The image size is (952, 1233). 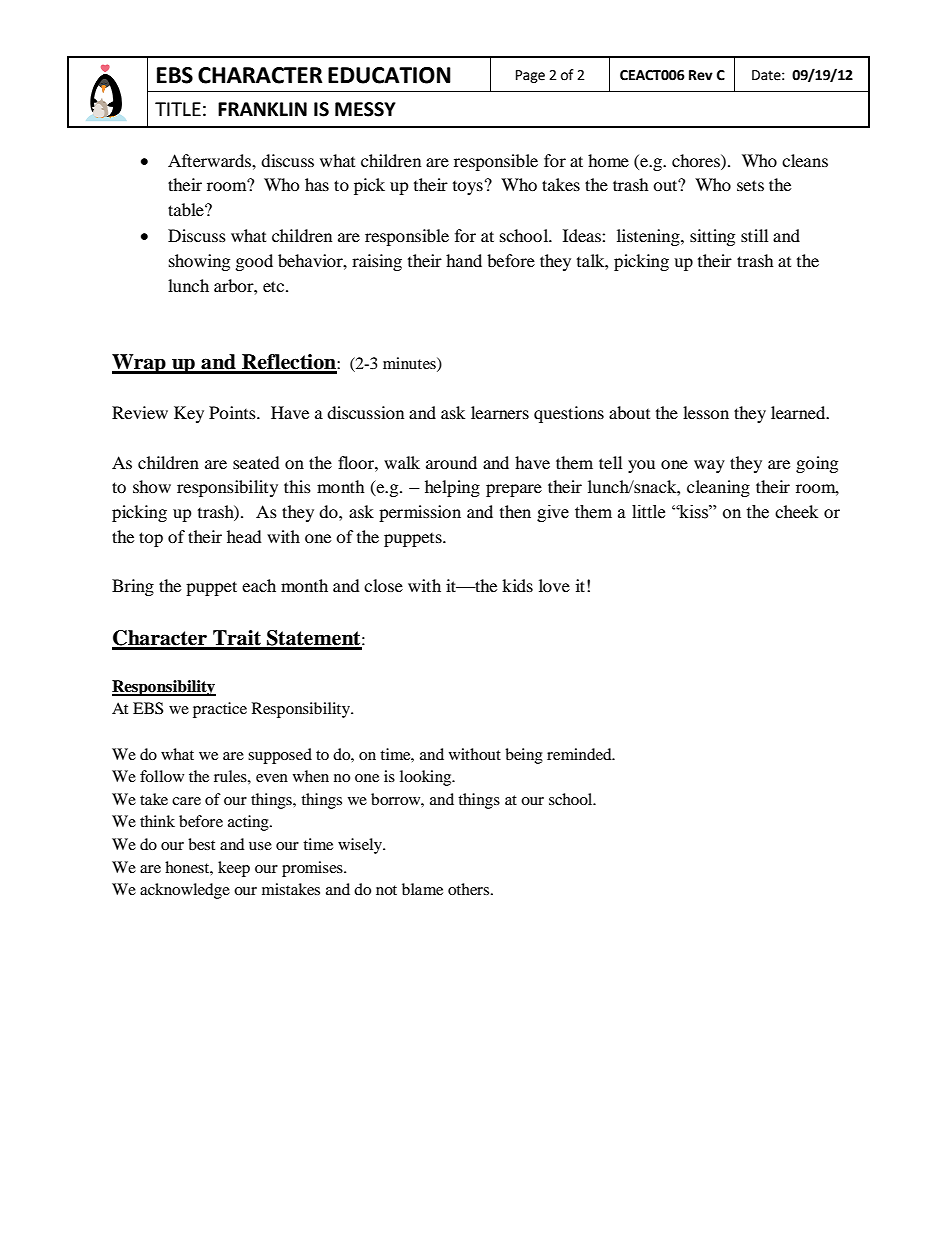 I want to click on keep, so click(x=234, y=869).
